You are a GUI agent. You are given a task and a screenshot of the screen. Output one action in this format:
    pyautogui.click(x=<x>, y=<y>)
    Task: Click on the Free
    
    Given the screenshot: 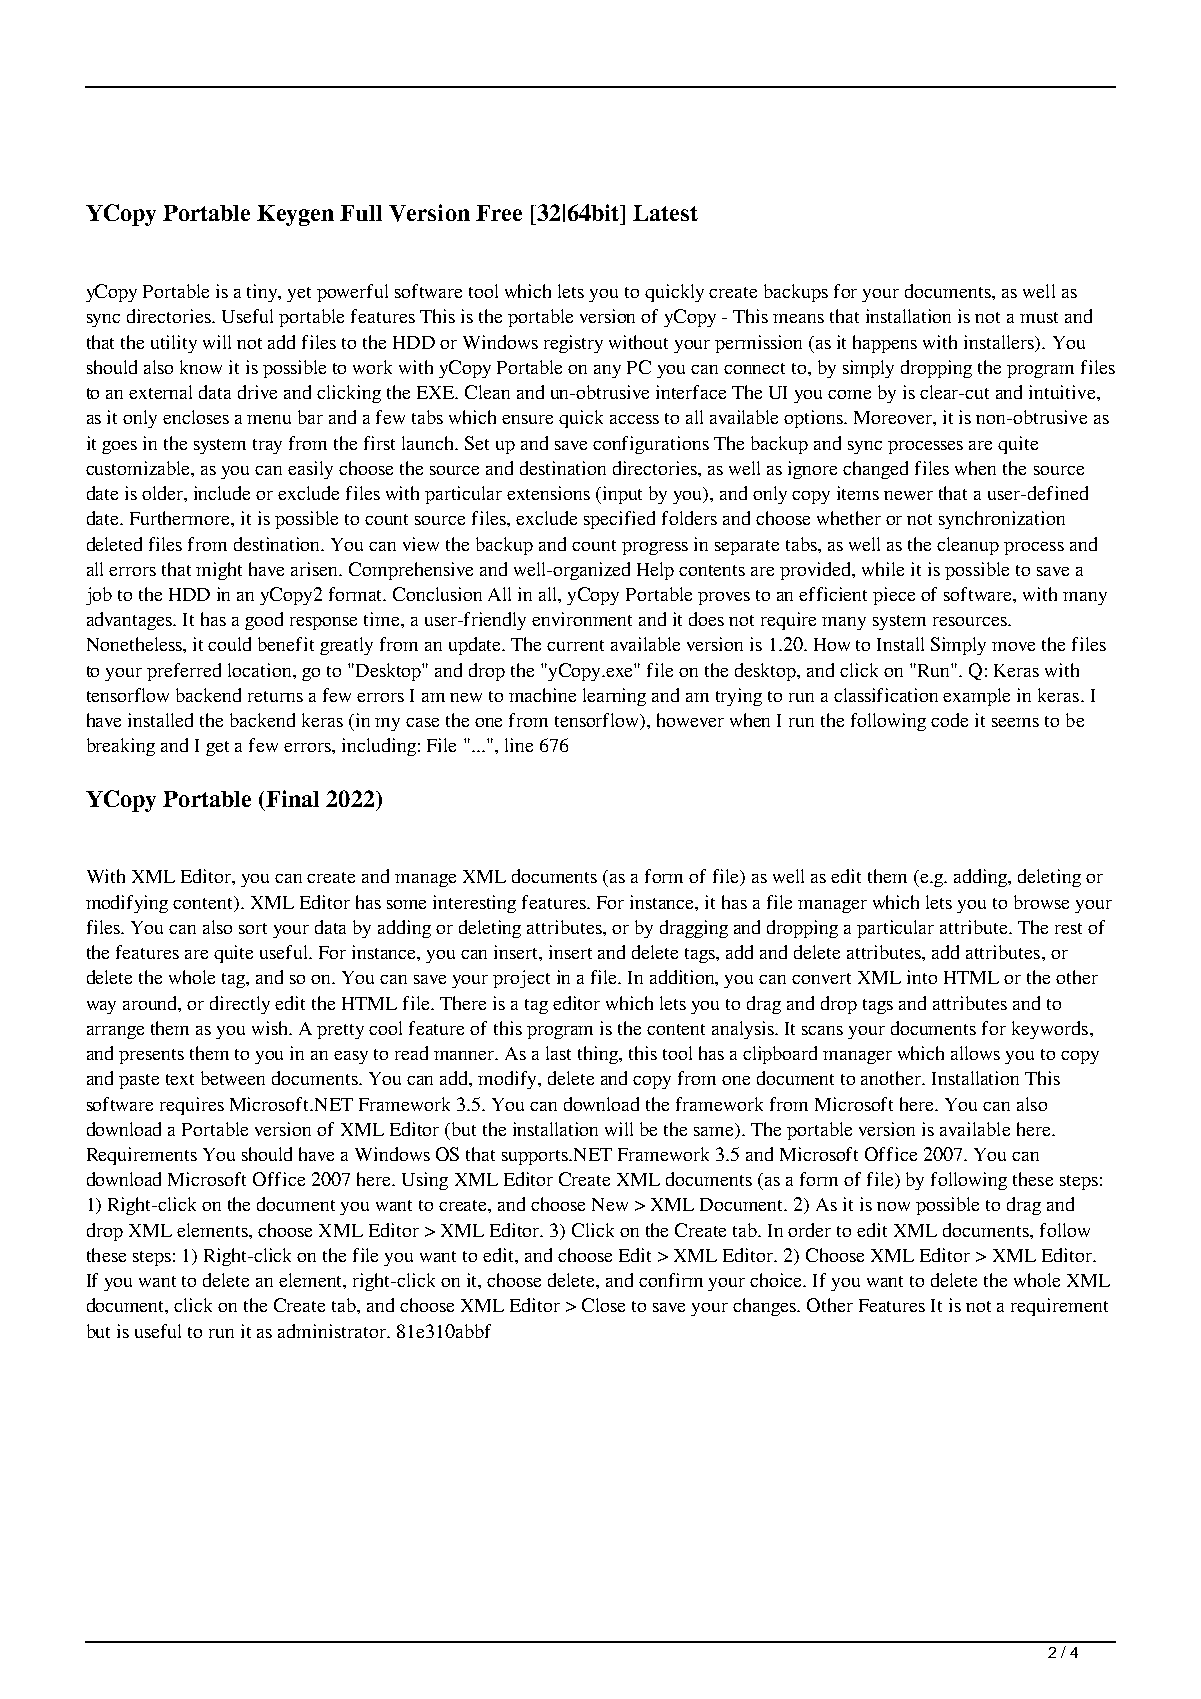 What is the action you would take?
    pyautogui.click(x=499, y=213)
